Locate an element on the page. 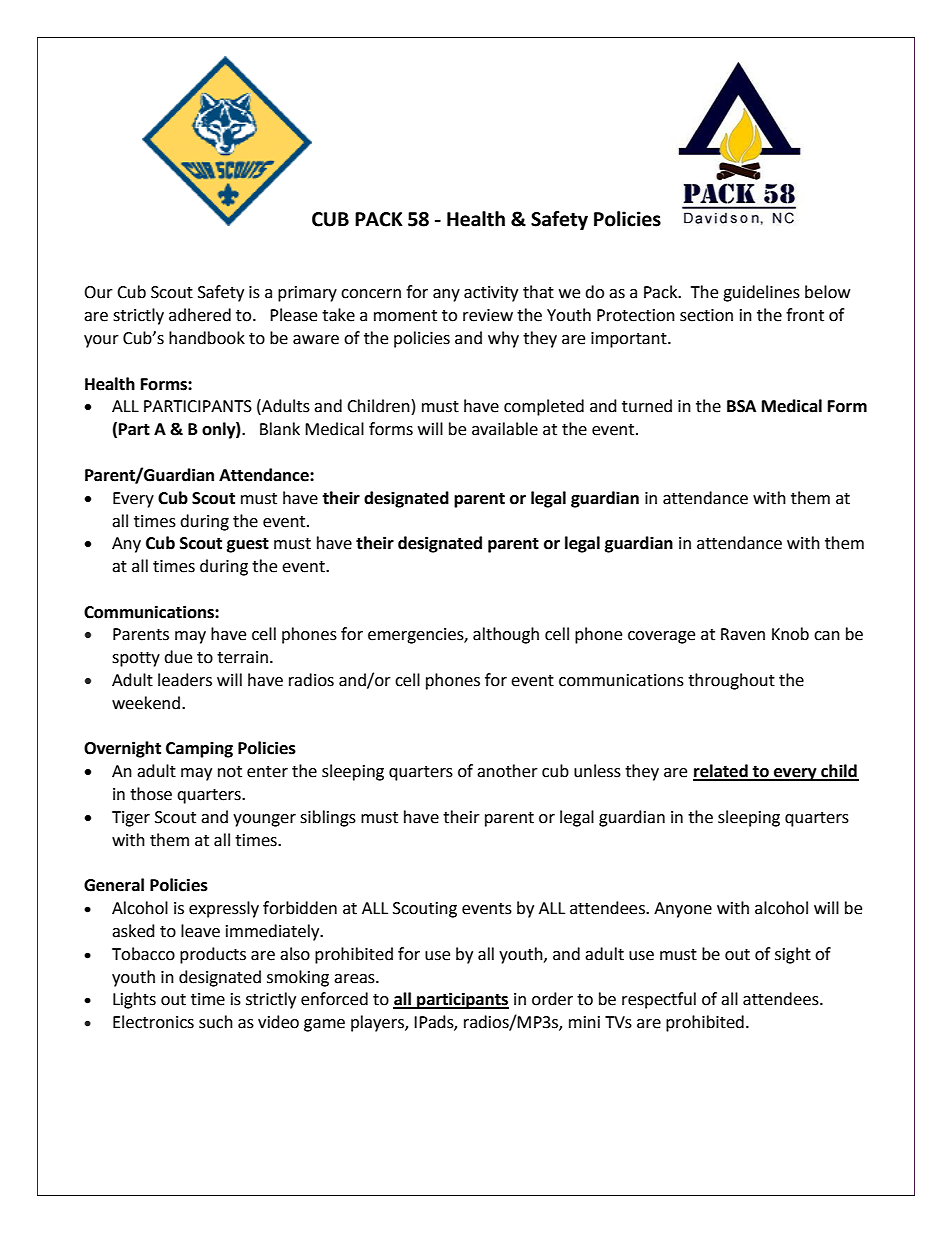 The width and height of the image is (952, 1233). adhered is located at coordinates (200, 315).
